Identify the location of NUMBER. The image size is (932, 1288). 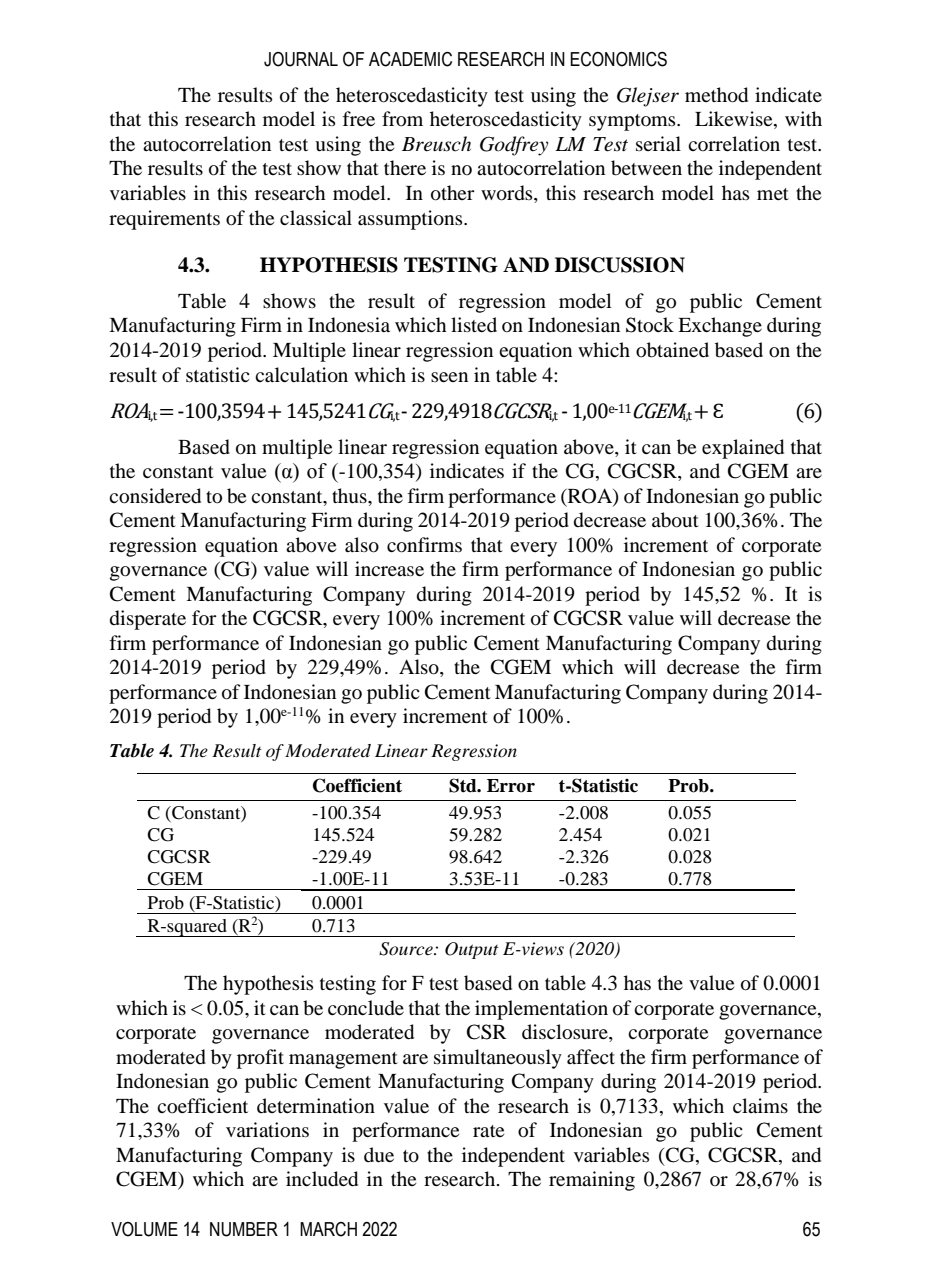
(244, 1229).
